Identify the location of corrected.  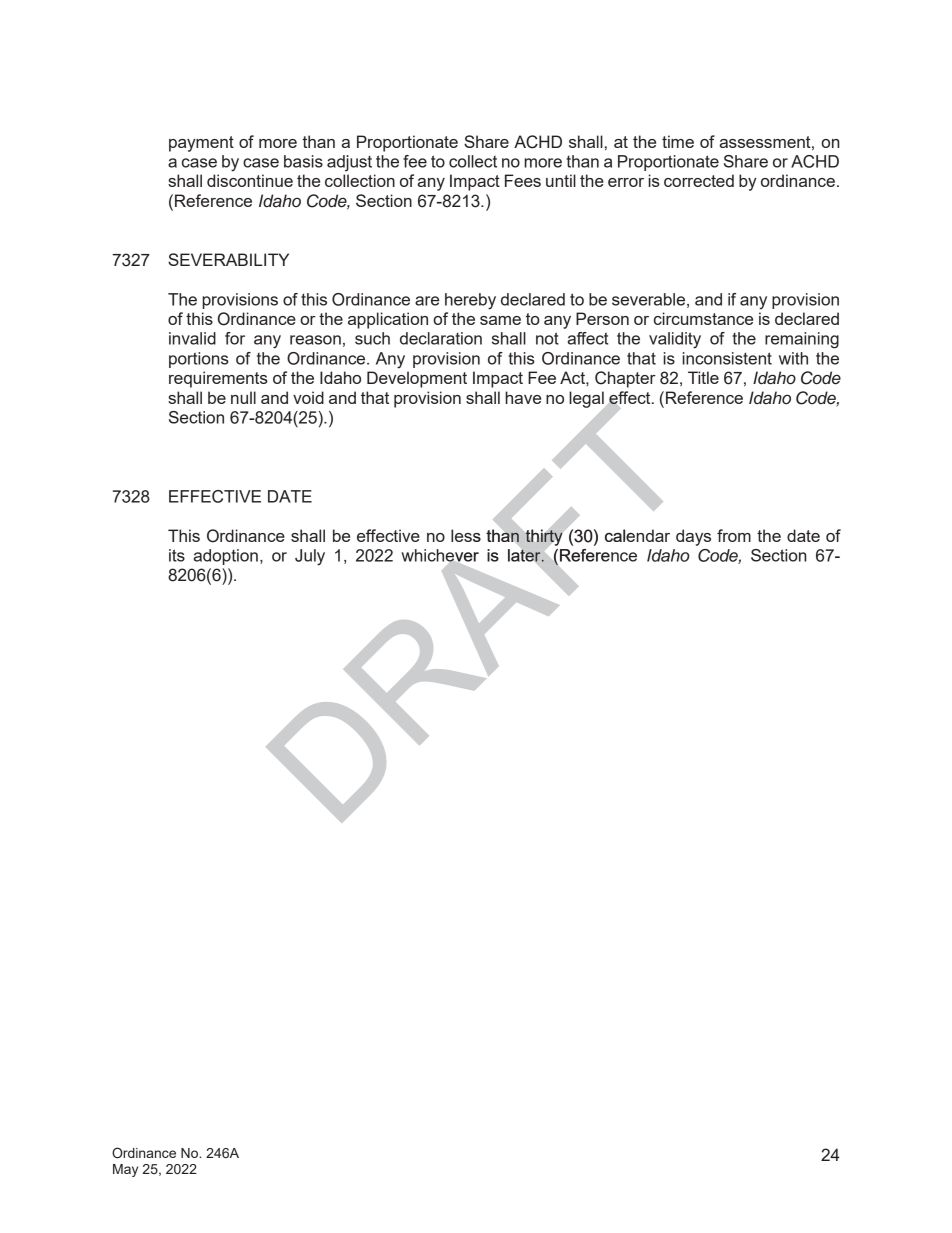
(699, 180).
